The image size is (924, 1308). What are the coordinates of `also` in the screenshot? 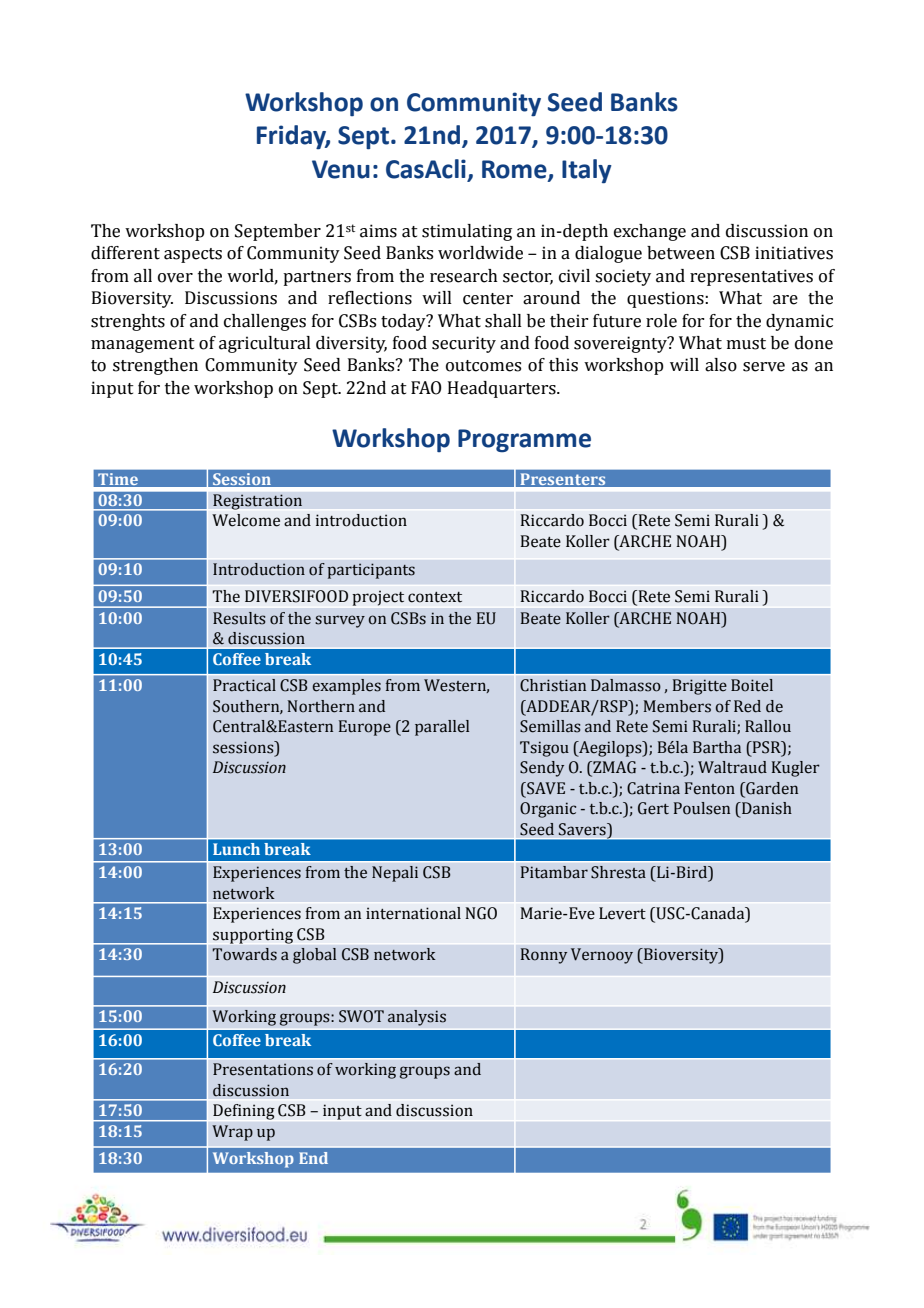 It's located at (721, 365).
